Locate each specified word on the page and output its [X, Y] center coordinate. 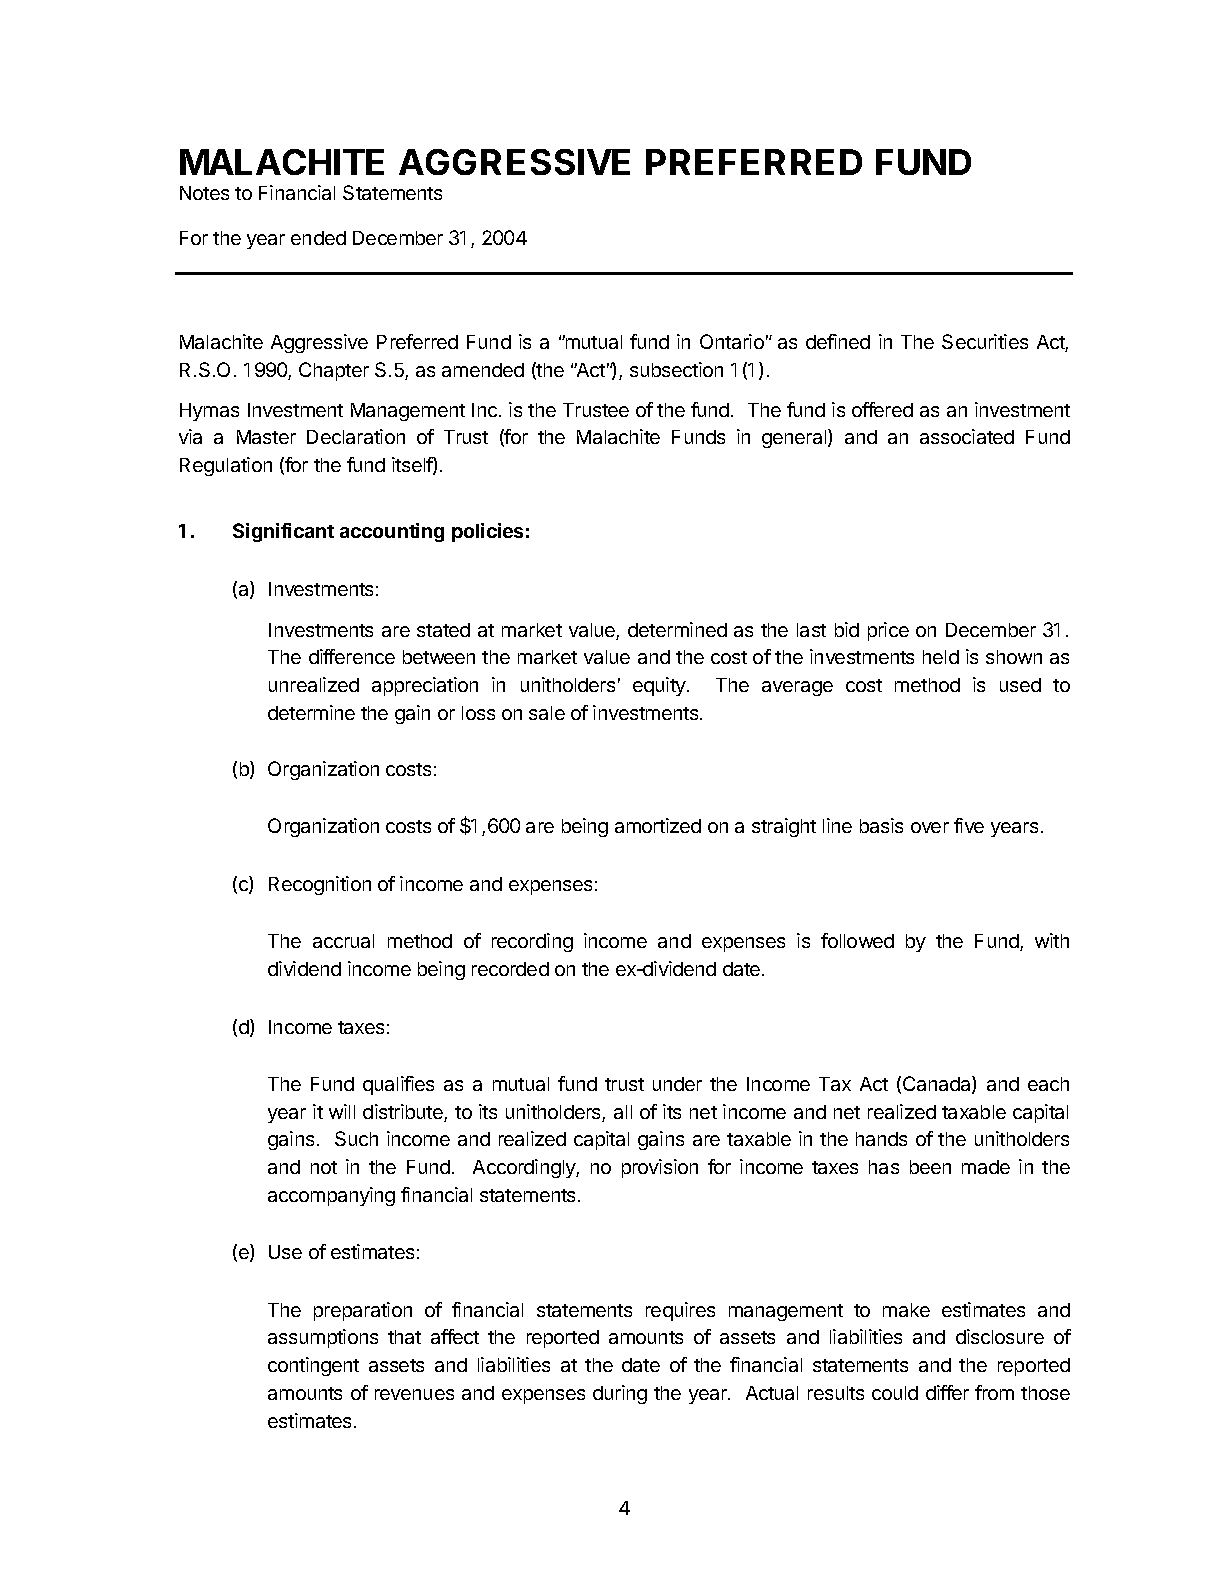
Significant [283, 532]
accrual [343, 941]
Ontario [732, 341]
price [888, 631]
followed [857, 940]
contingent [313, 1366]
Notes [204, 193]
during [620, 1394]
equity [660, 686]
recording [532, 942]
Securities [985, 341]
